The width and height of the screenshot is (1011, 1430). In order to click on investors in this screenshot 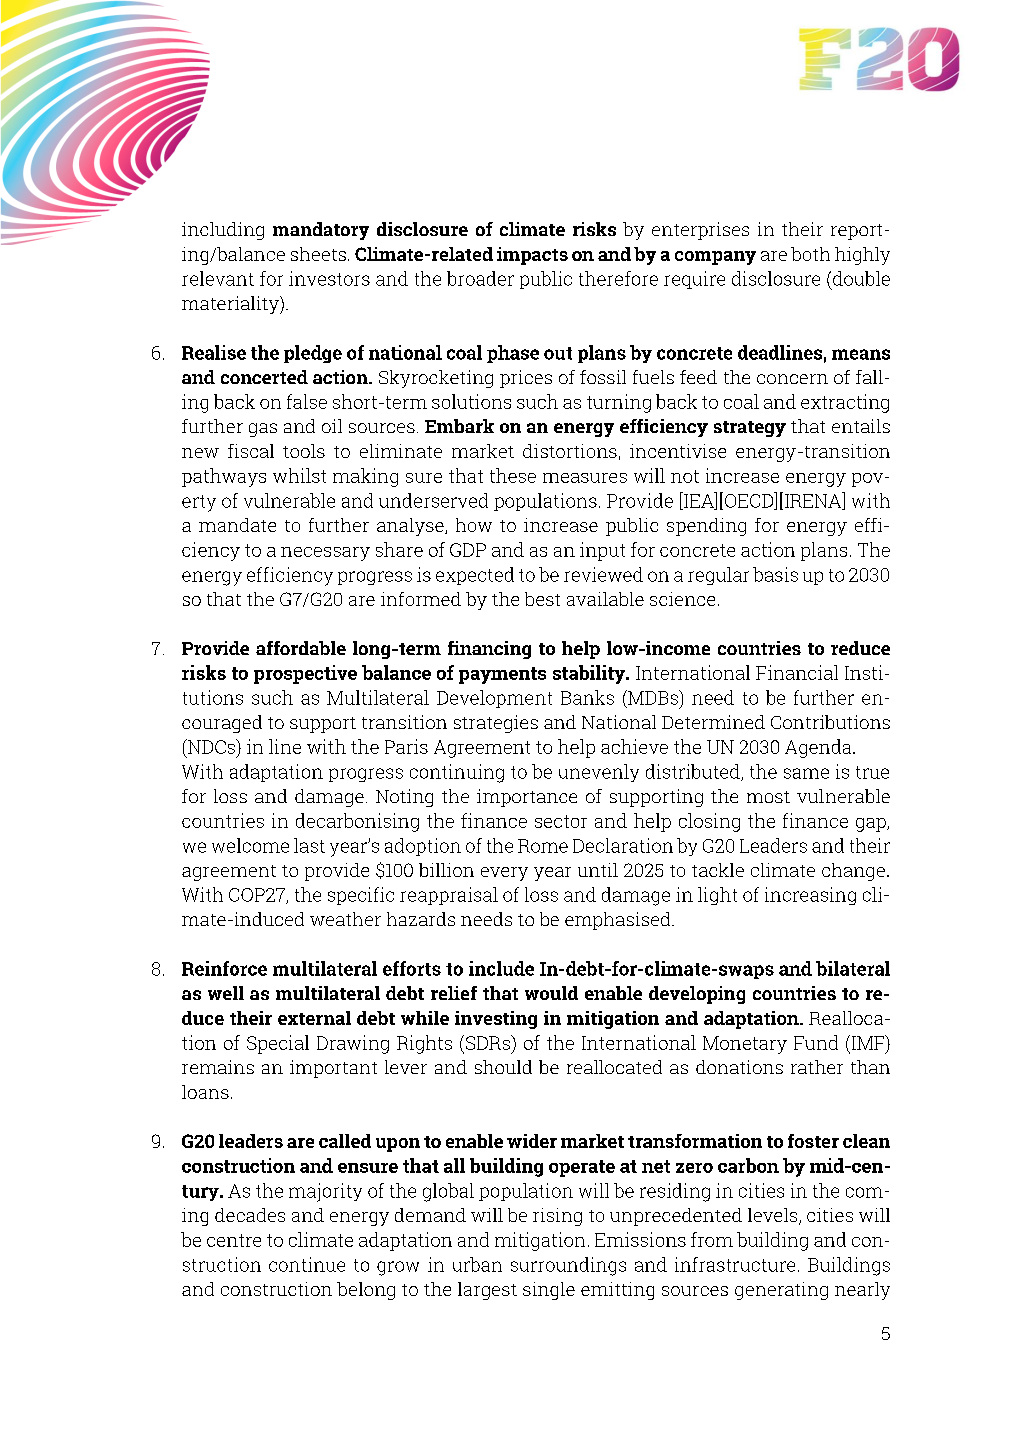, I will do `click(329, 278)`.
